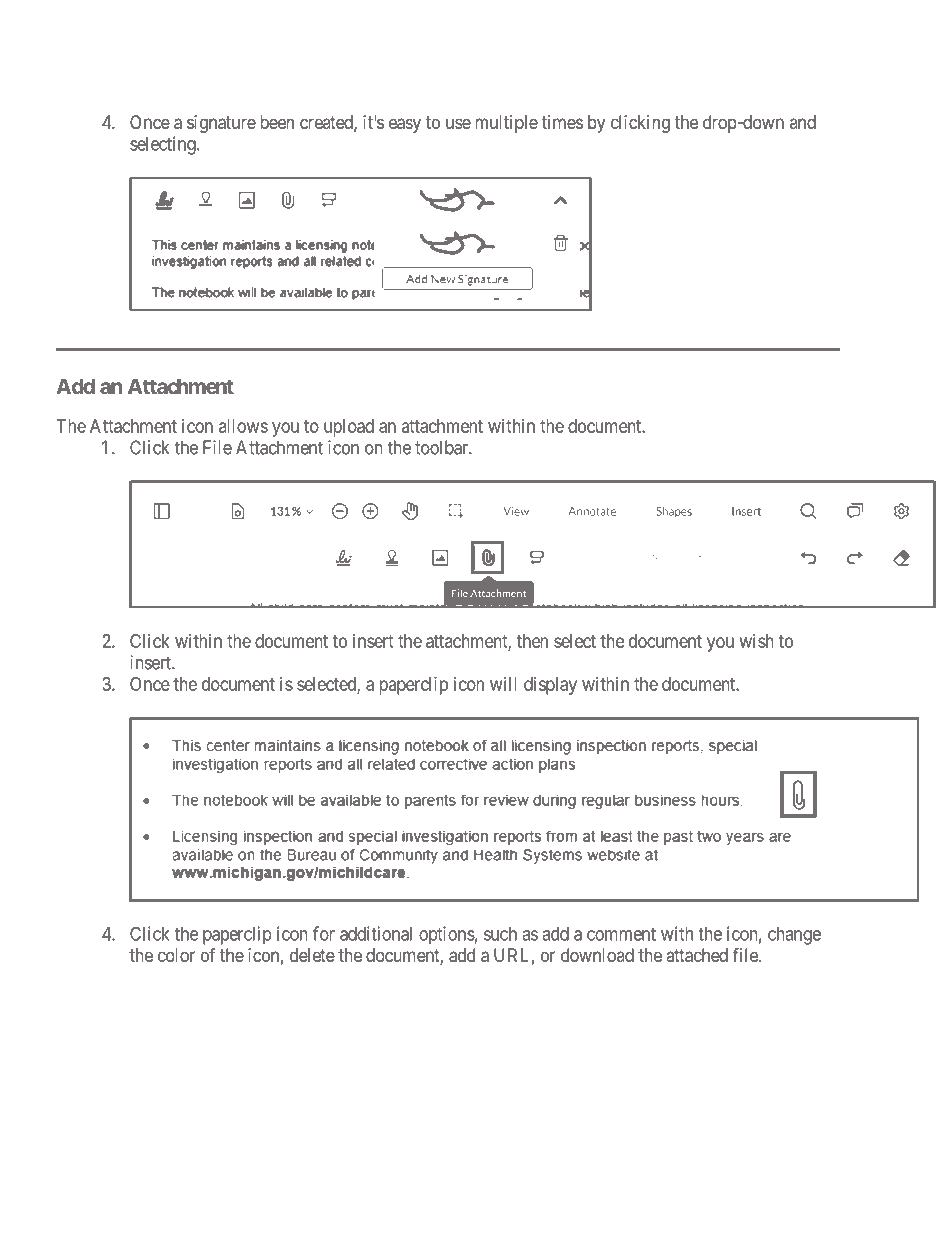 This document has width=952, height=1233. I want to click on upload, so click(349, 428).
